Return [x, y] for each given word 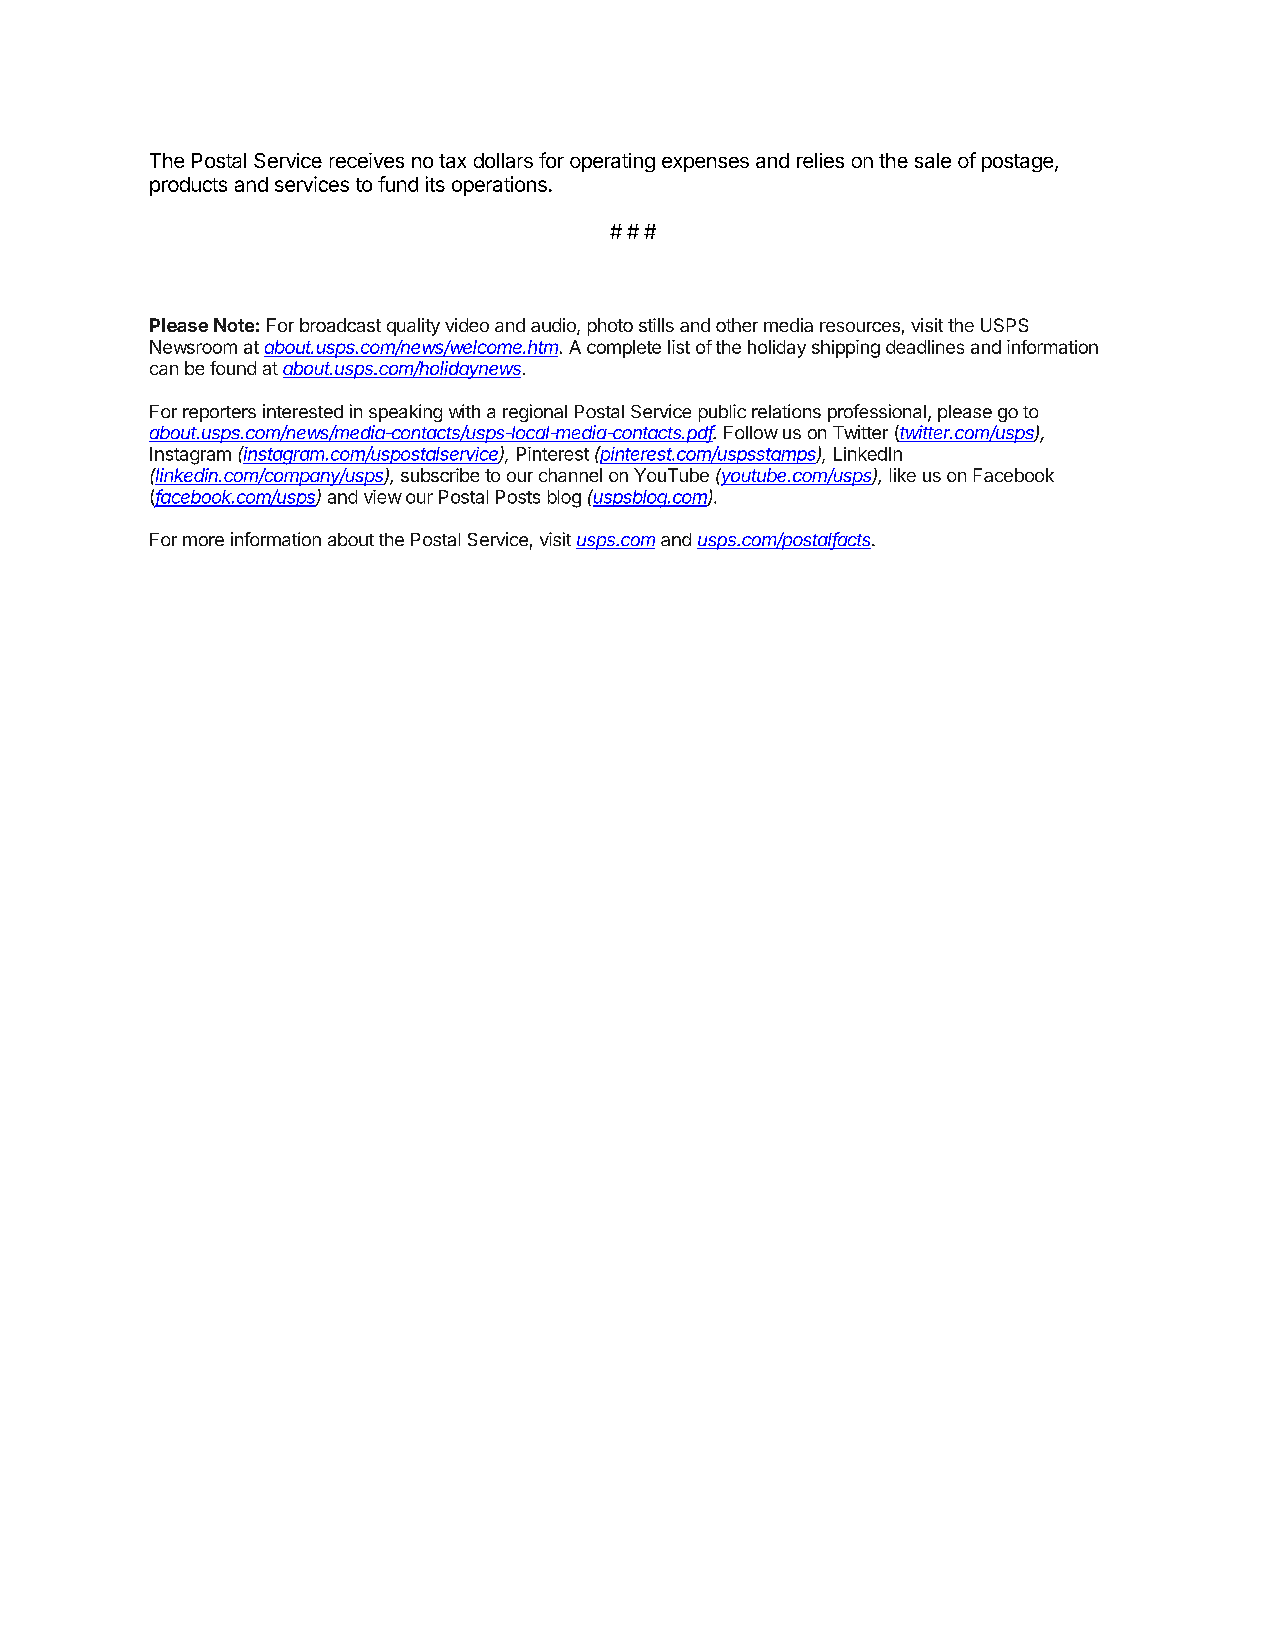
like [903, 475]
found [233, 368]
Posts [518, 497]
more [203, 541]
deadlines [925, 347]
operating [612, 162]
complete [624, 349]
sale [933, 160]
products [188, 186]
